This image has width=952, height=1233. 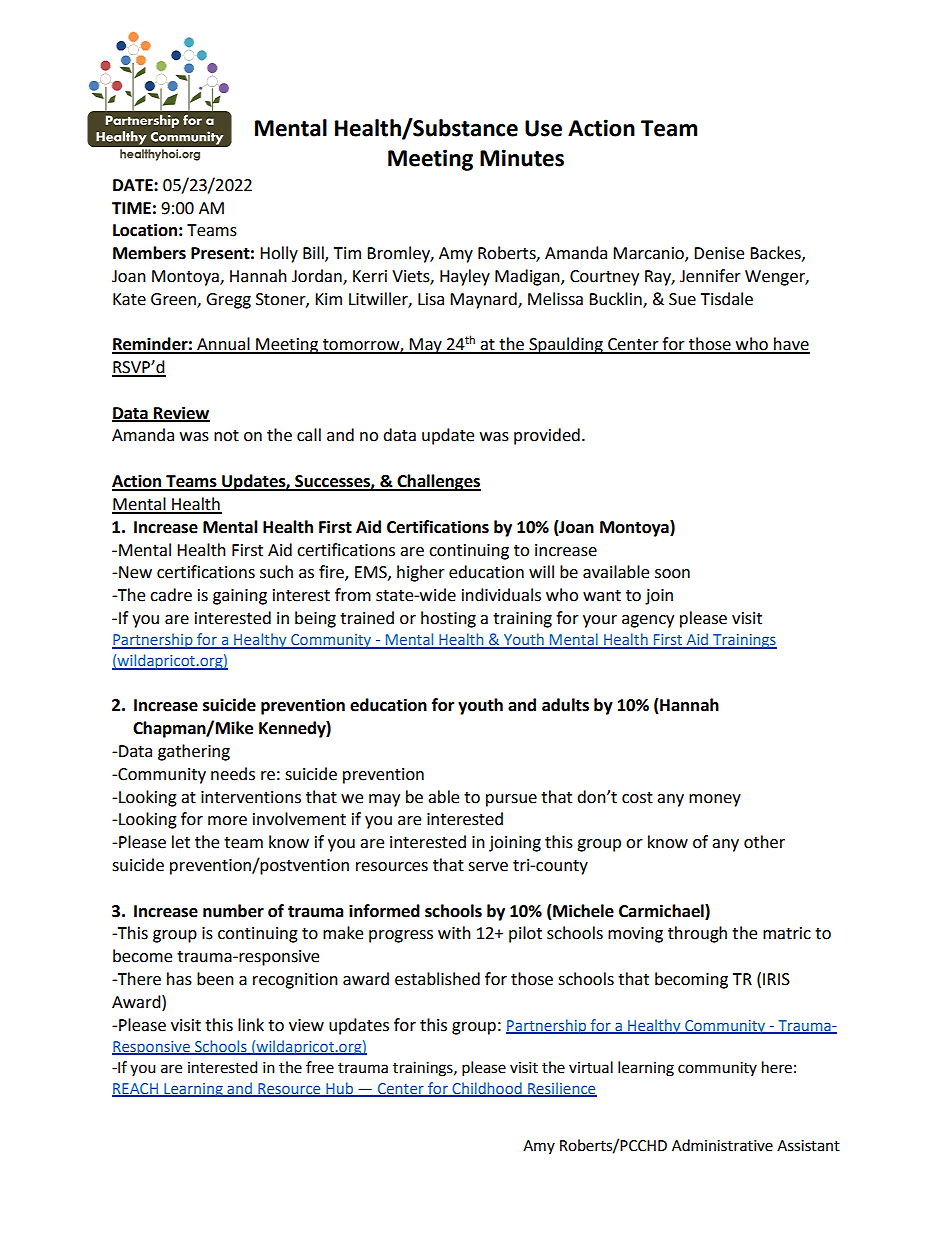 What do you see at coordinates (448, 619) in the image?
I see `hosting` at bounding box center [448, 619].
